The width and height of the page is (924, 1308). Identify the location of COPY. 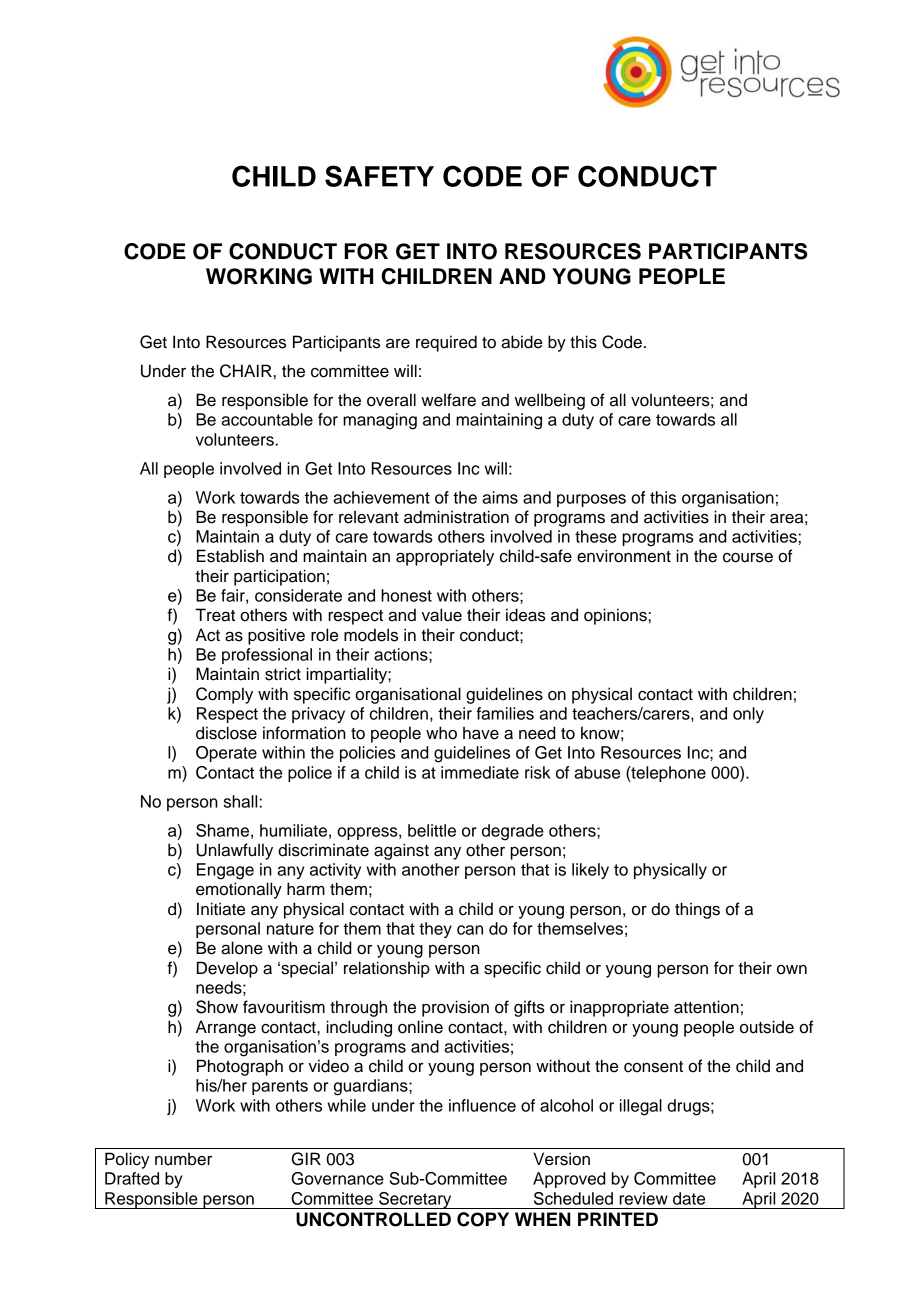
(483, 1219).
